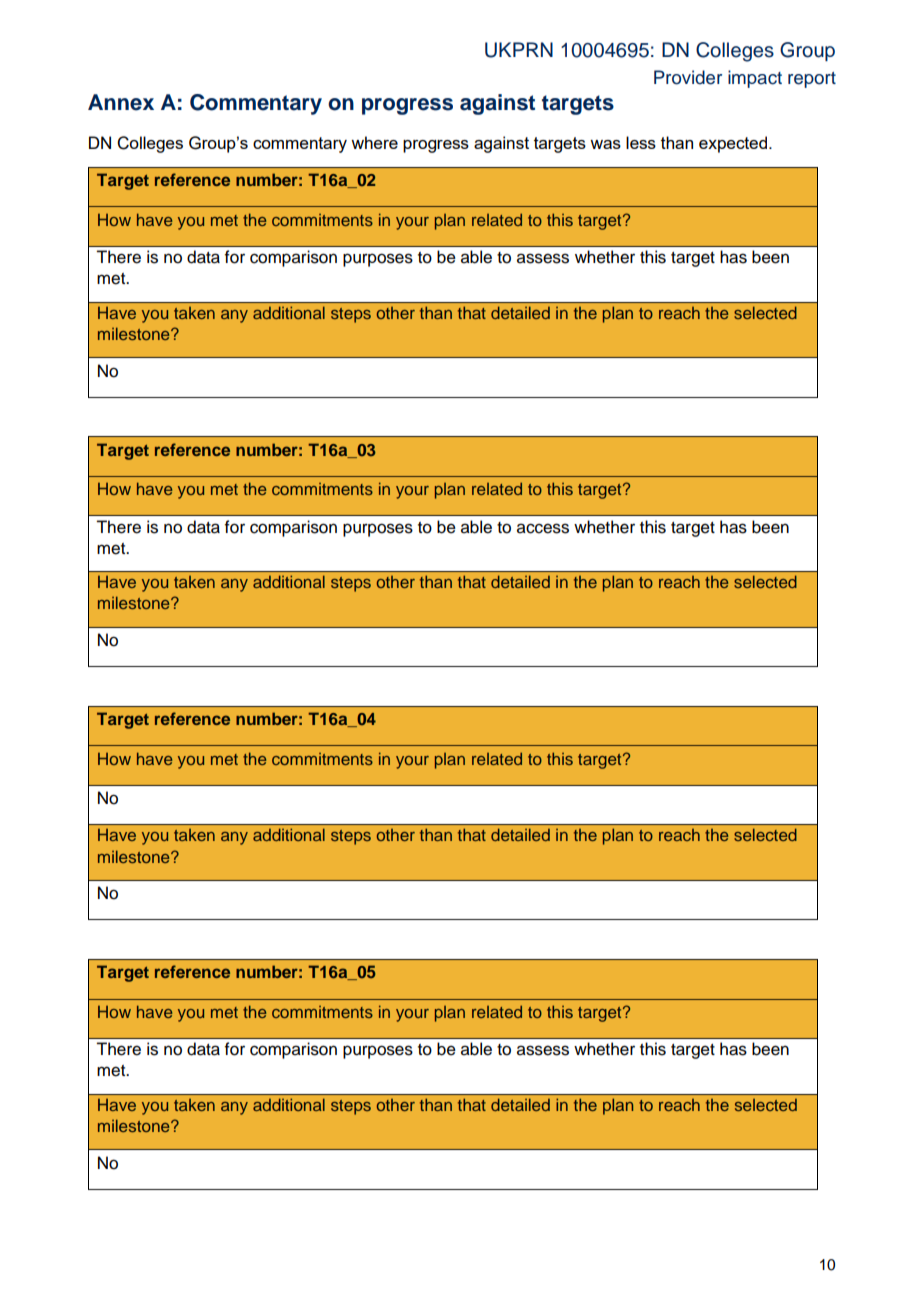  What do you see at coordinates (733, 144) in the document?
I see `expected` at bounding box center [733, 144].
